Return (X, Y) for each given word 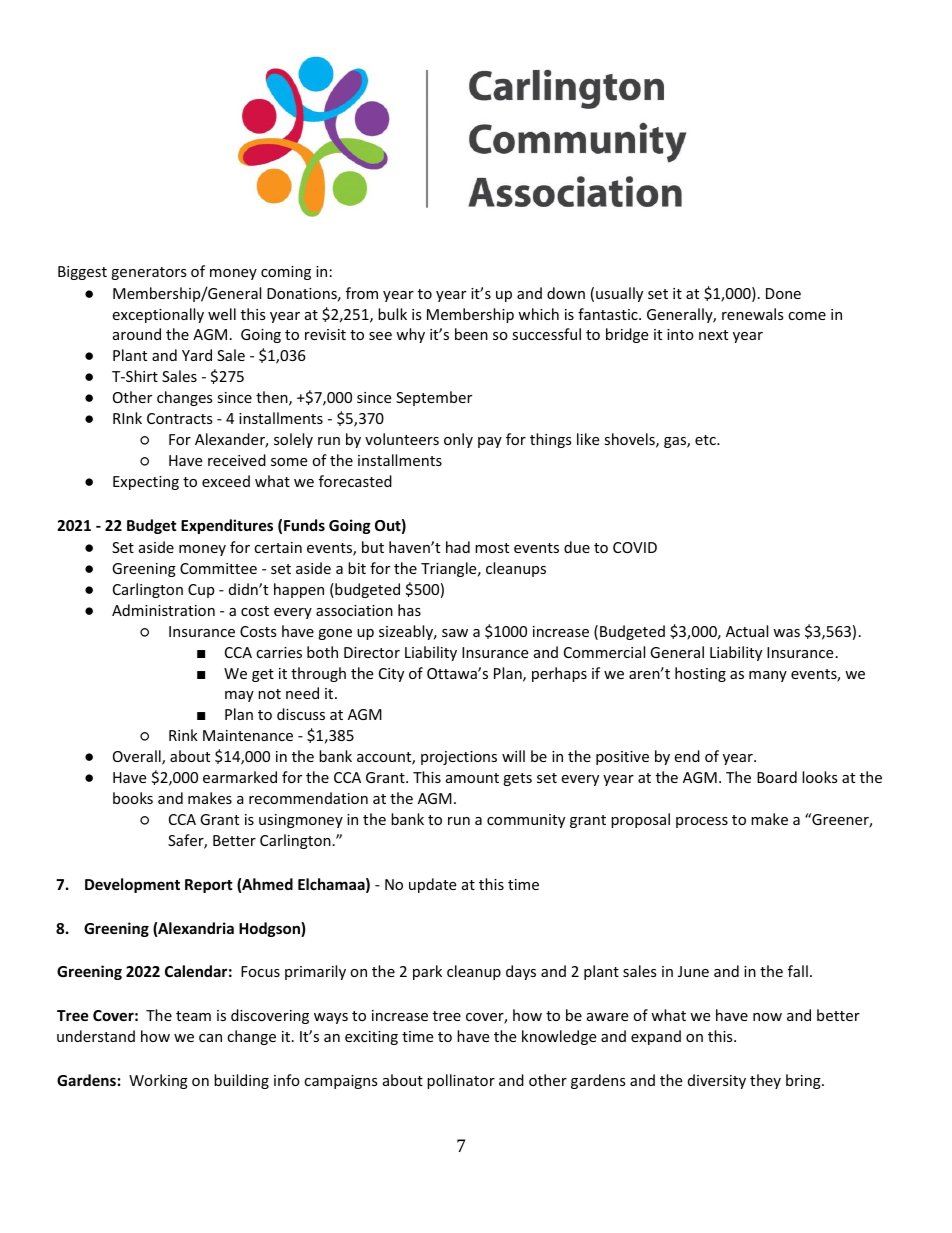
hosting (700, 674)
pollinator (461, 1081)
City (391, 675)
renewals (753, 314)
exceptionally (158, 315)
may (239, 696)
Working (158, 1081)
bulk (392, 314)
